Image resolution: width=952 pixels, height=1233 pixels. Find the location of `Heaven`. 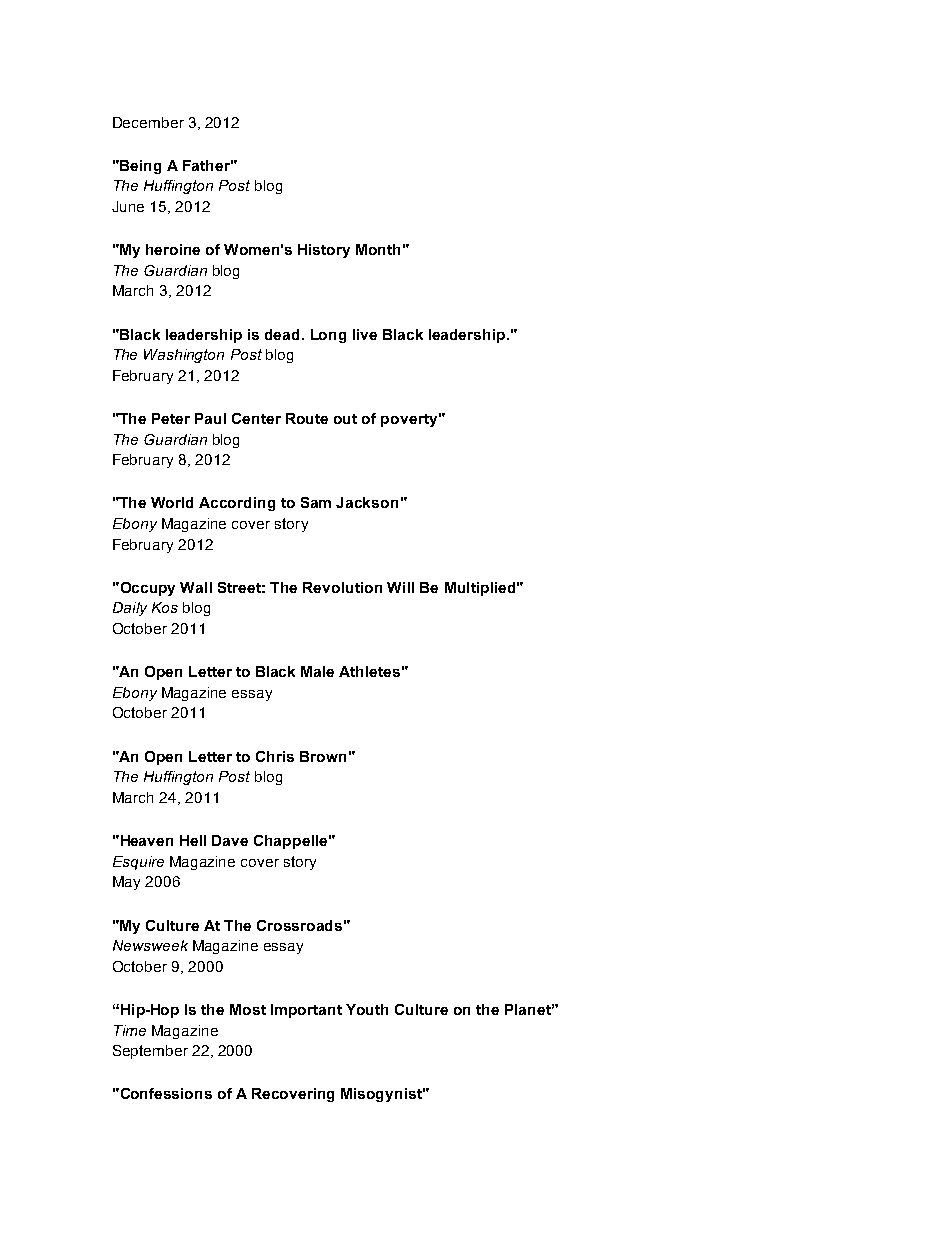

Heaven is located at coordinates (145, 840).
